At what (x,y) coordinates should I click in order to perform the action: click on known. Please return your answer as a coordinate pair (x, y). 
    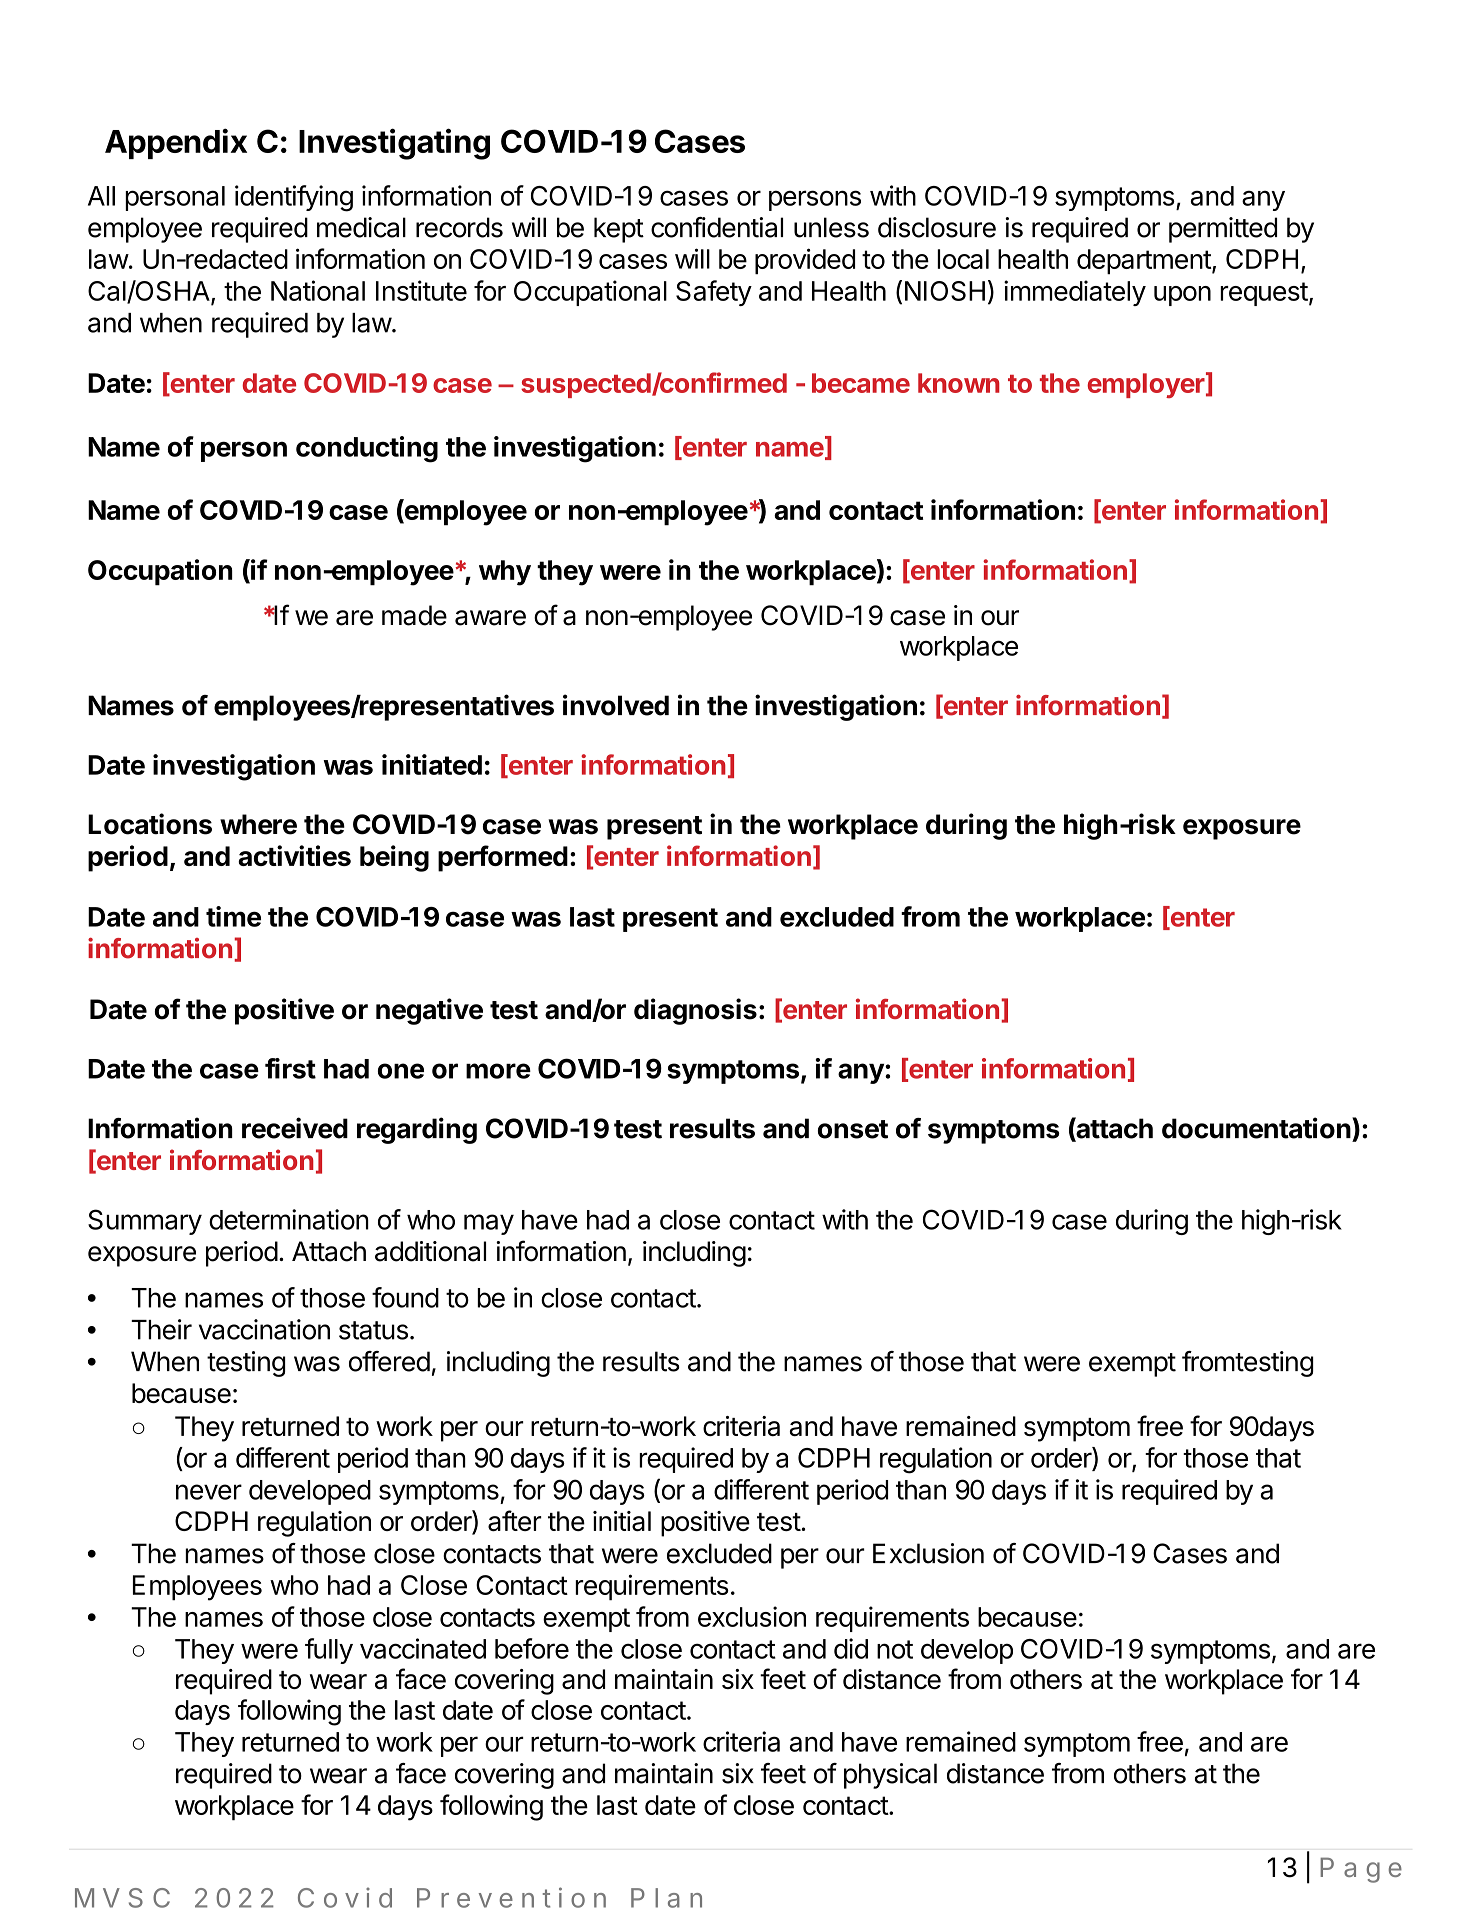
    Looking at the image, I should click on (959, 383).
